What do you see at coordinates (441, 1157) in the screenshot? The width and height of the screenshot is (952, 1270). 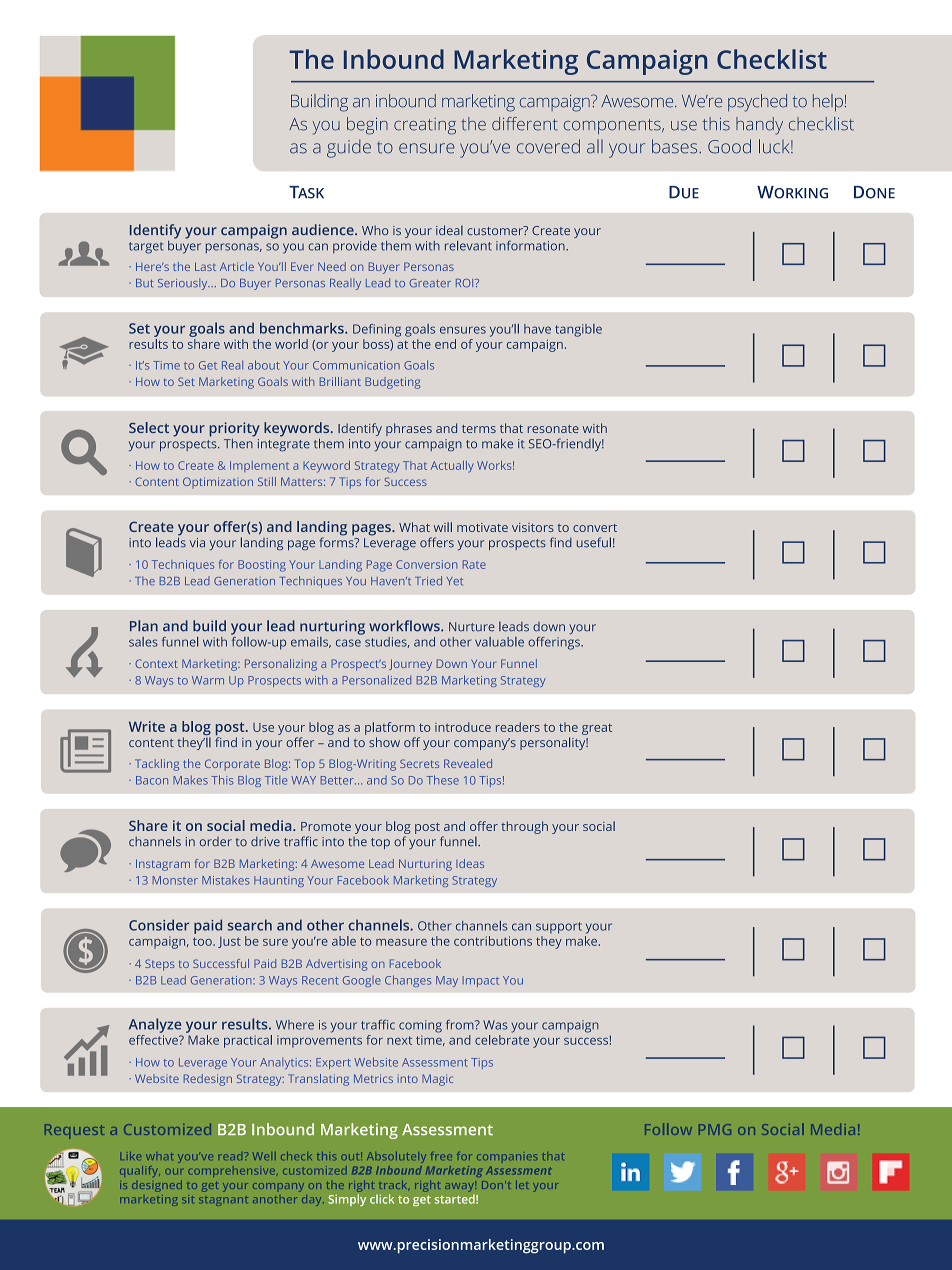 I see `free` at bounding box center [441, 1157].
